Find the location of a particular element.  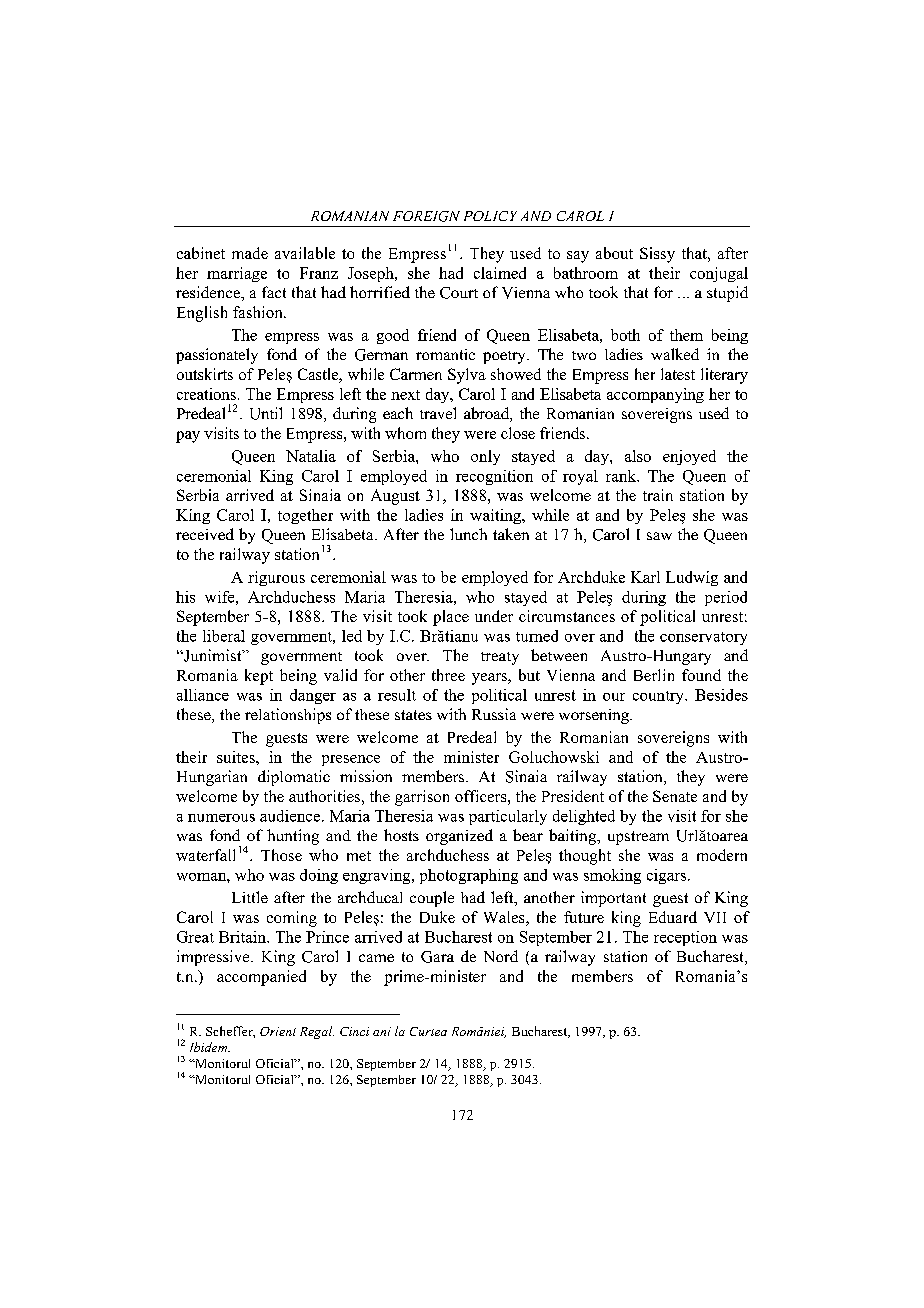

also is located at coordinates (638, 456).
